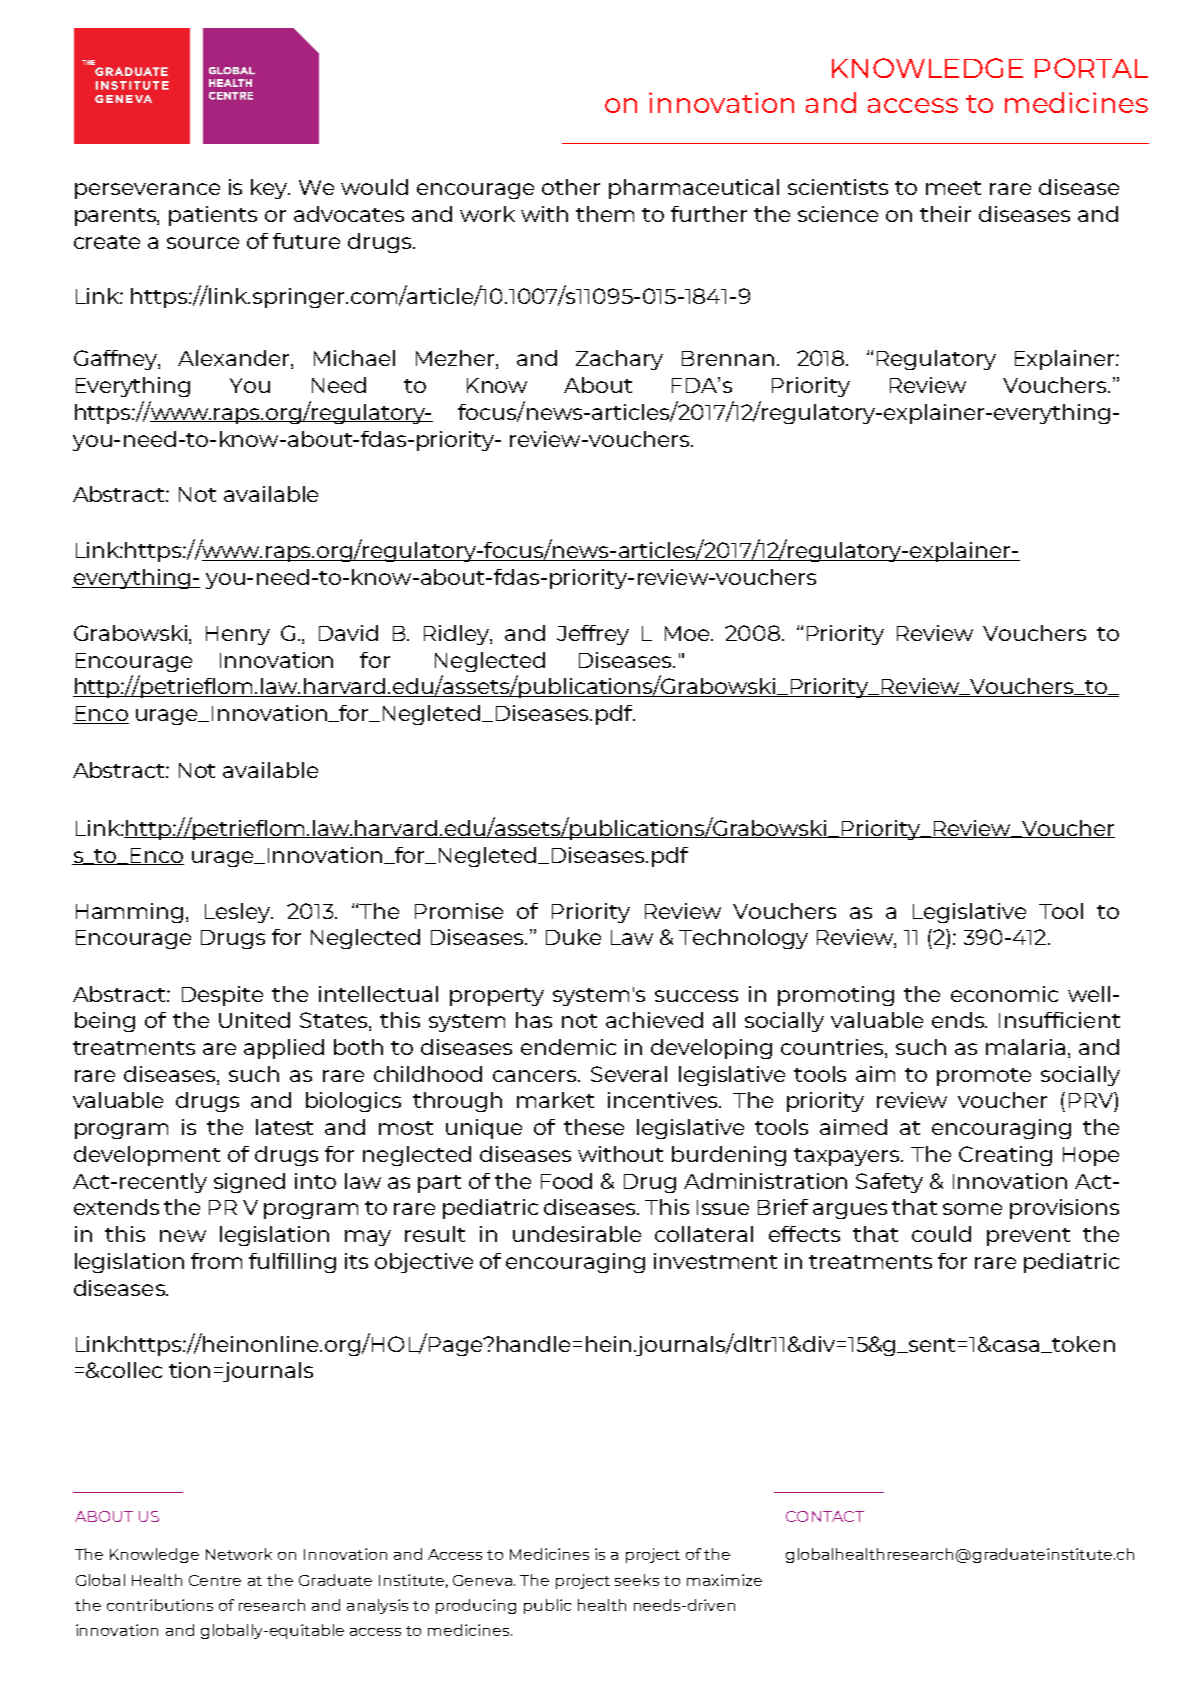 The width and height of the image is (1189, 1681). Describe the element at coordinates (270, 189) in the image. I see `key` at that location.
